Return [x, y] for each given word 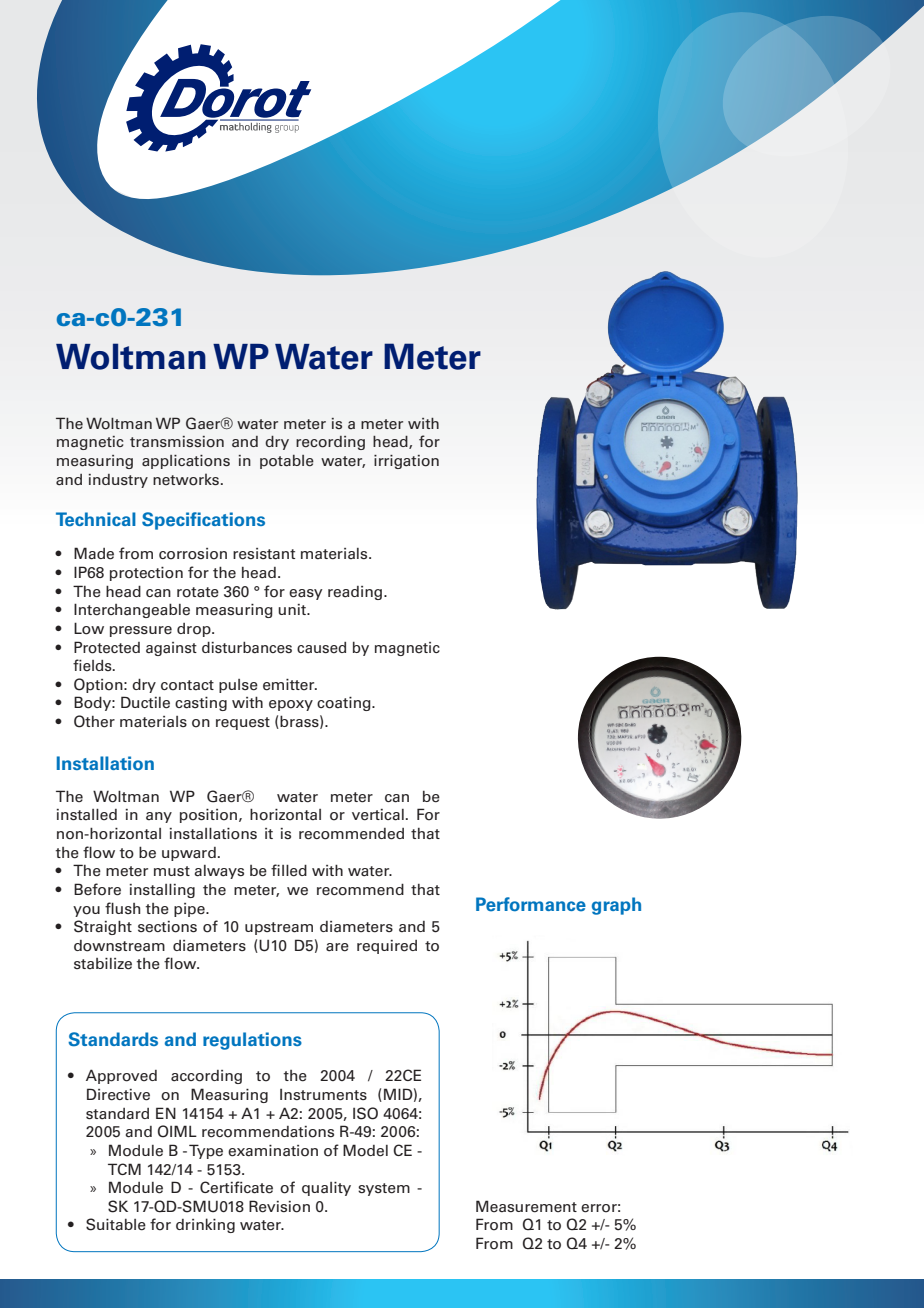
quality [326, 1189]
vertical [378, 815]
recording [330, 443]
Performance [531, 904]
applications [186, 462]
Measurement [526, 1206]
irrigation [406, 462]
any [159, 817]
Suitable [116, 1224]
